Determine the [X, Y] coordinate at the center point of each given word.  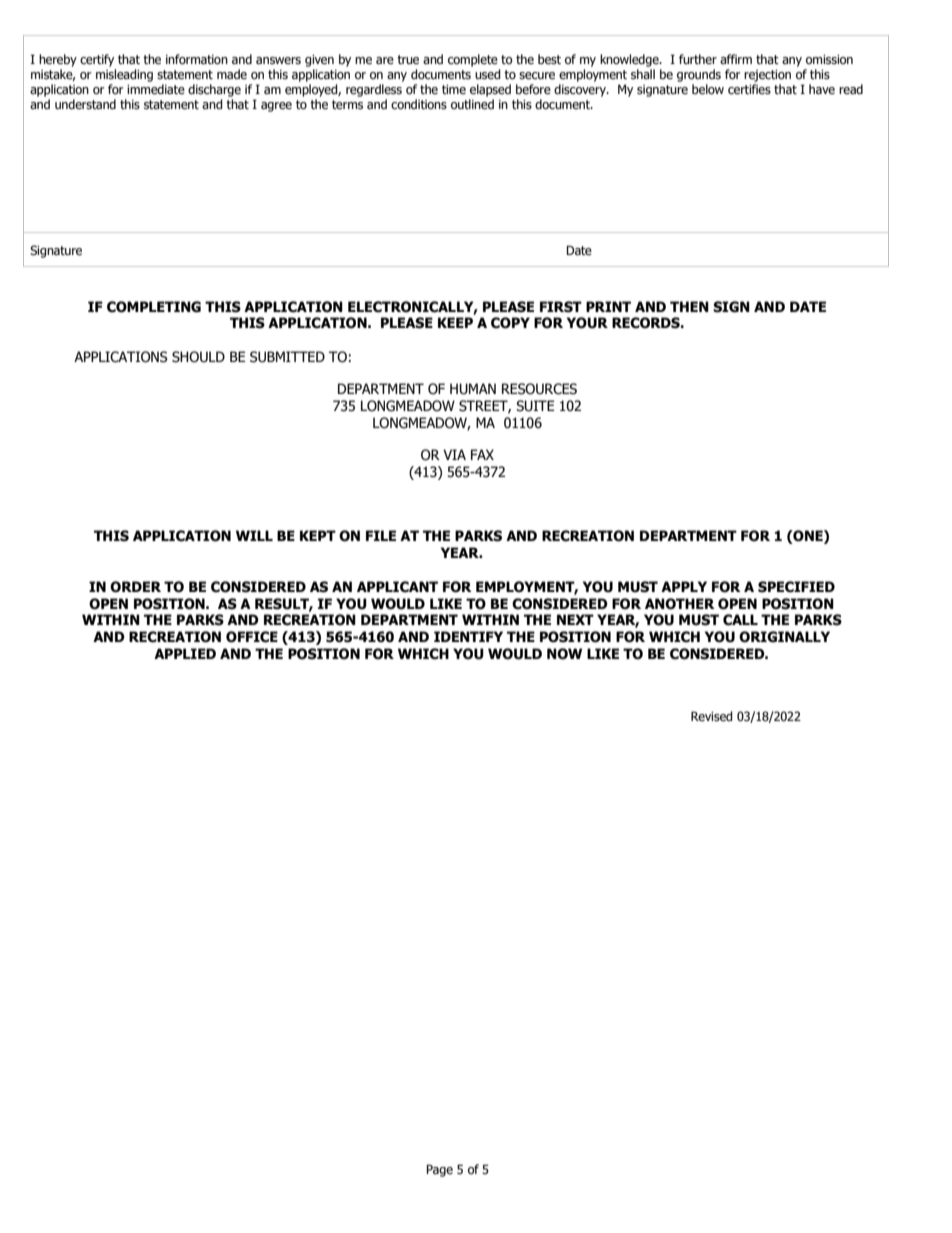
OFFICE [252, 637]
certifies [749, 89]
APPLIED [185, 653]
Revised [712, 716]
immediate [156, 89]
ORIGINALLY [784, 637]
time [454, 89]
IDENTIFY [468, 636]
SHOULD [198, 357]
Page [439, 1170]
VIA [454, 454]
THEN [689, 306]
